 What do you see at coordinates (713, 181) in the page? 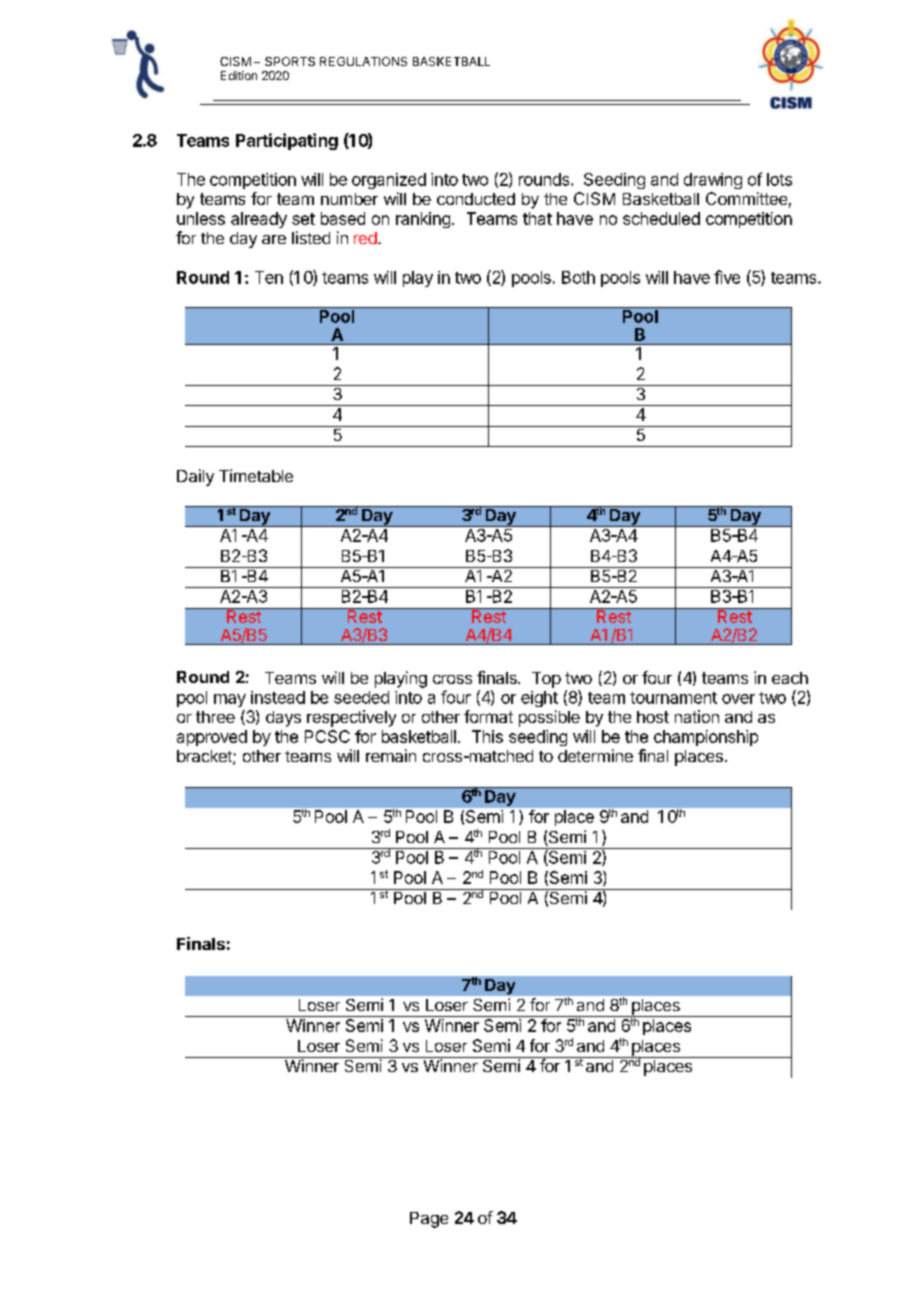
I see `drawing` at bounding box center [713, 181].
